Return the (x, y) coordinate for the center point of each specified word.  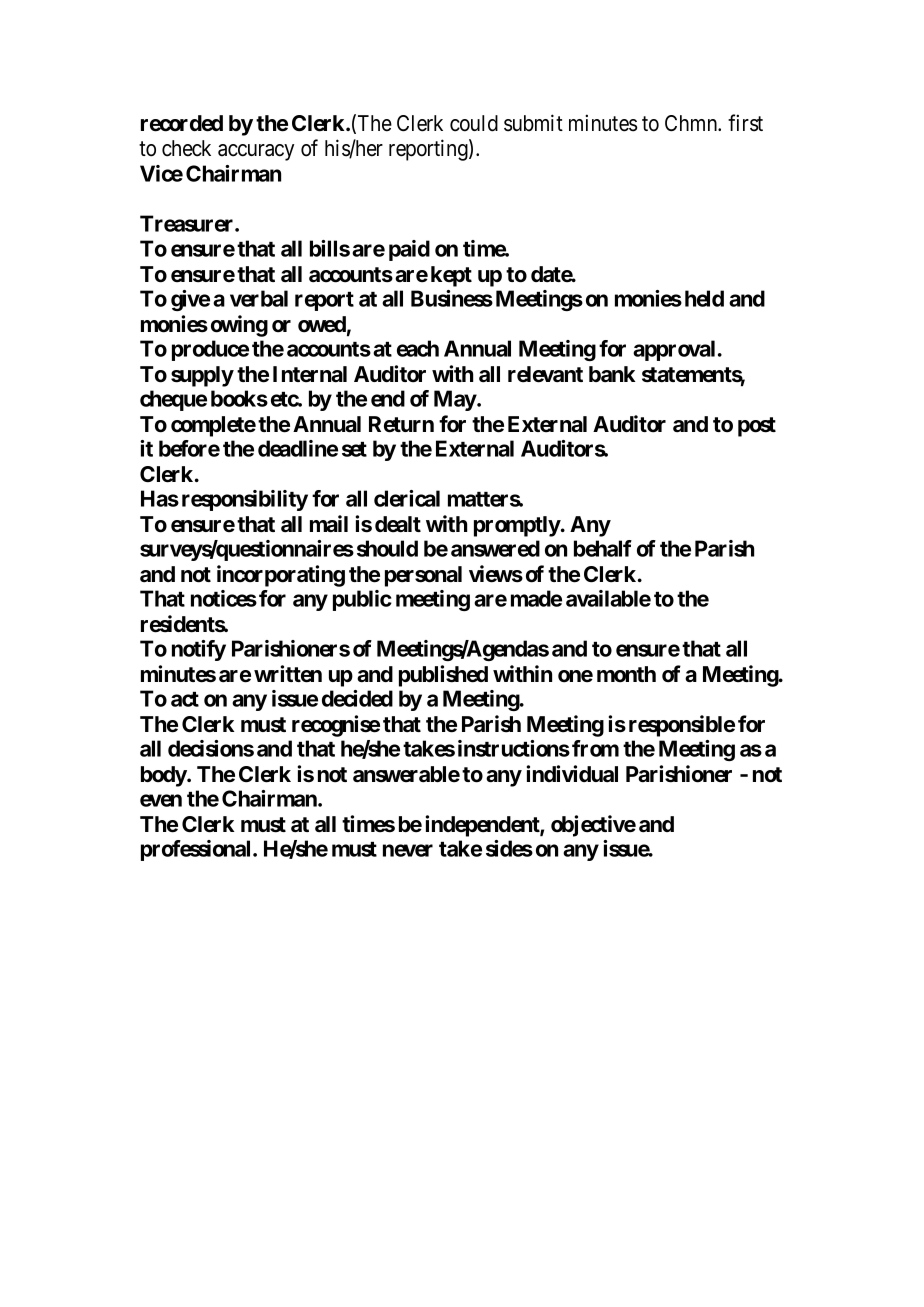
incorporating (281, 576)
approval (674, 350)
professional (197, 850)
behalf (603, 548)
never (408, 850)
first (745, 123)
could (474, 123)
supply (202, 376)
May (455, 400)
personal (423, 576)
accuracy (256, 152)
